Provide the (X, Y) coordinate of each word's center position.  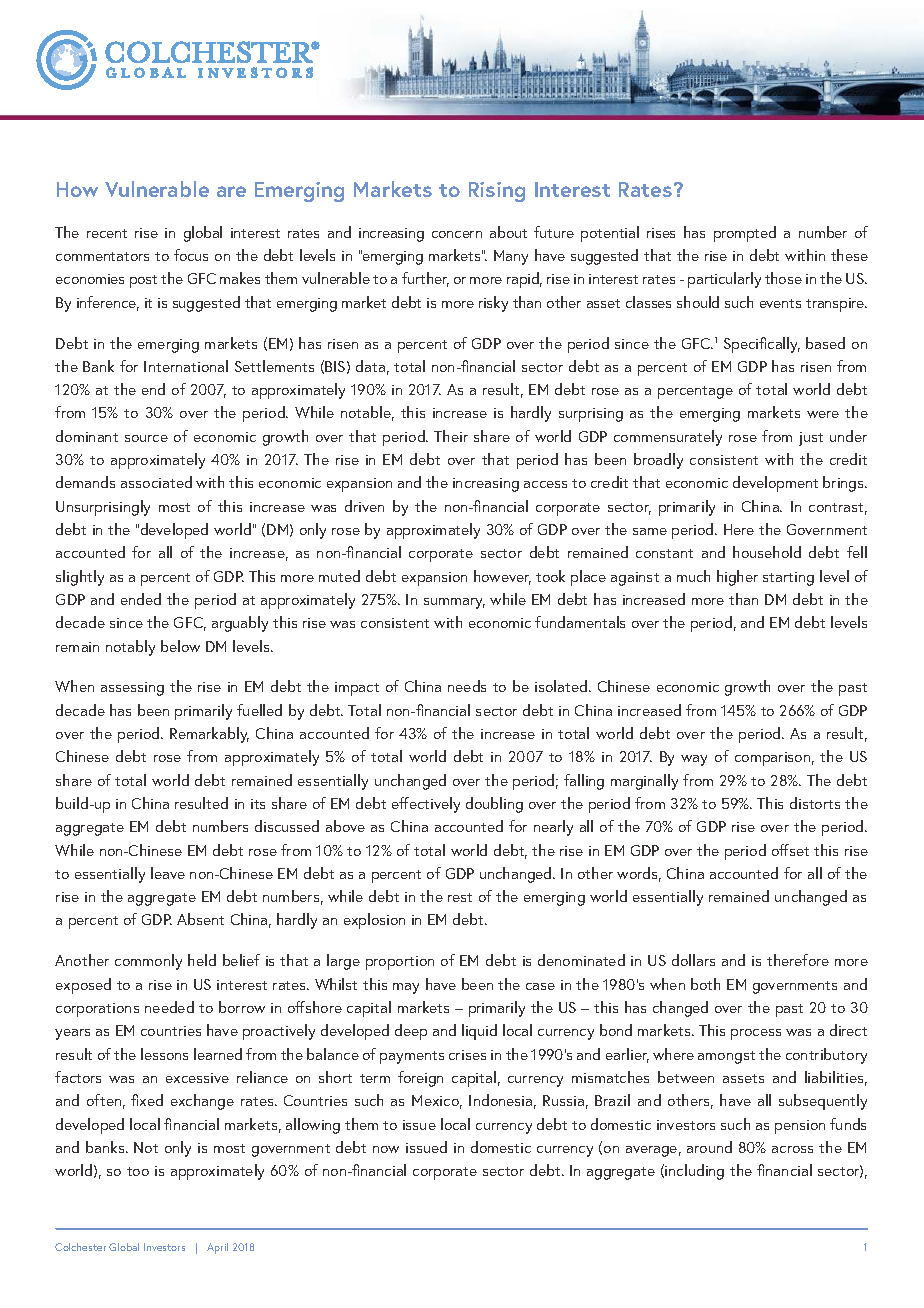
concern (457, 234)
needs (467, 686)
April (217, 1248)
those (783, 278)
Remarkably (209, 735)
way (694, 760)
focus (191, 255)
